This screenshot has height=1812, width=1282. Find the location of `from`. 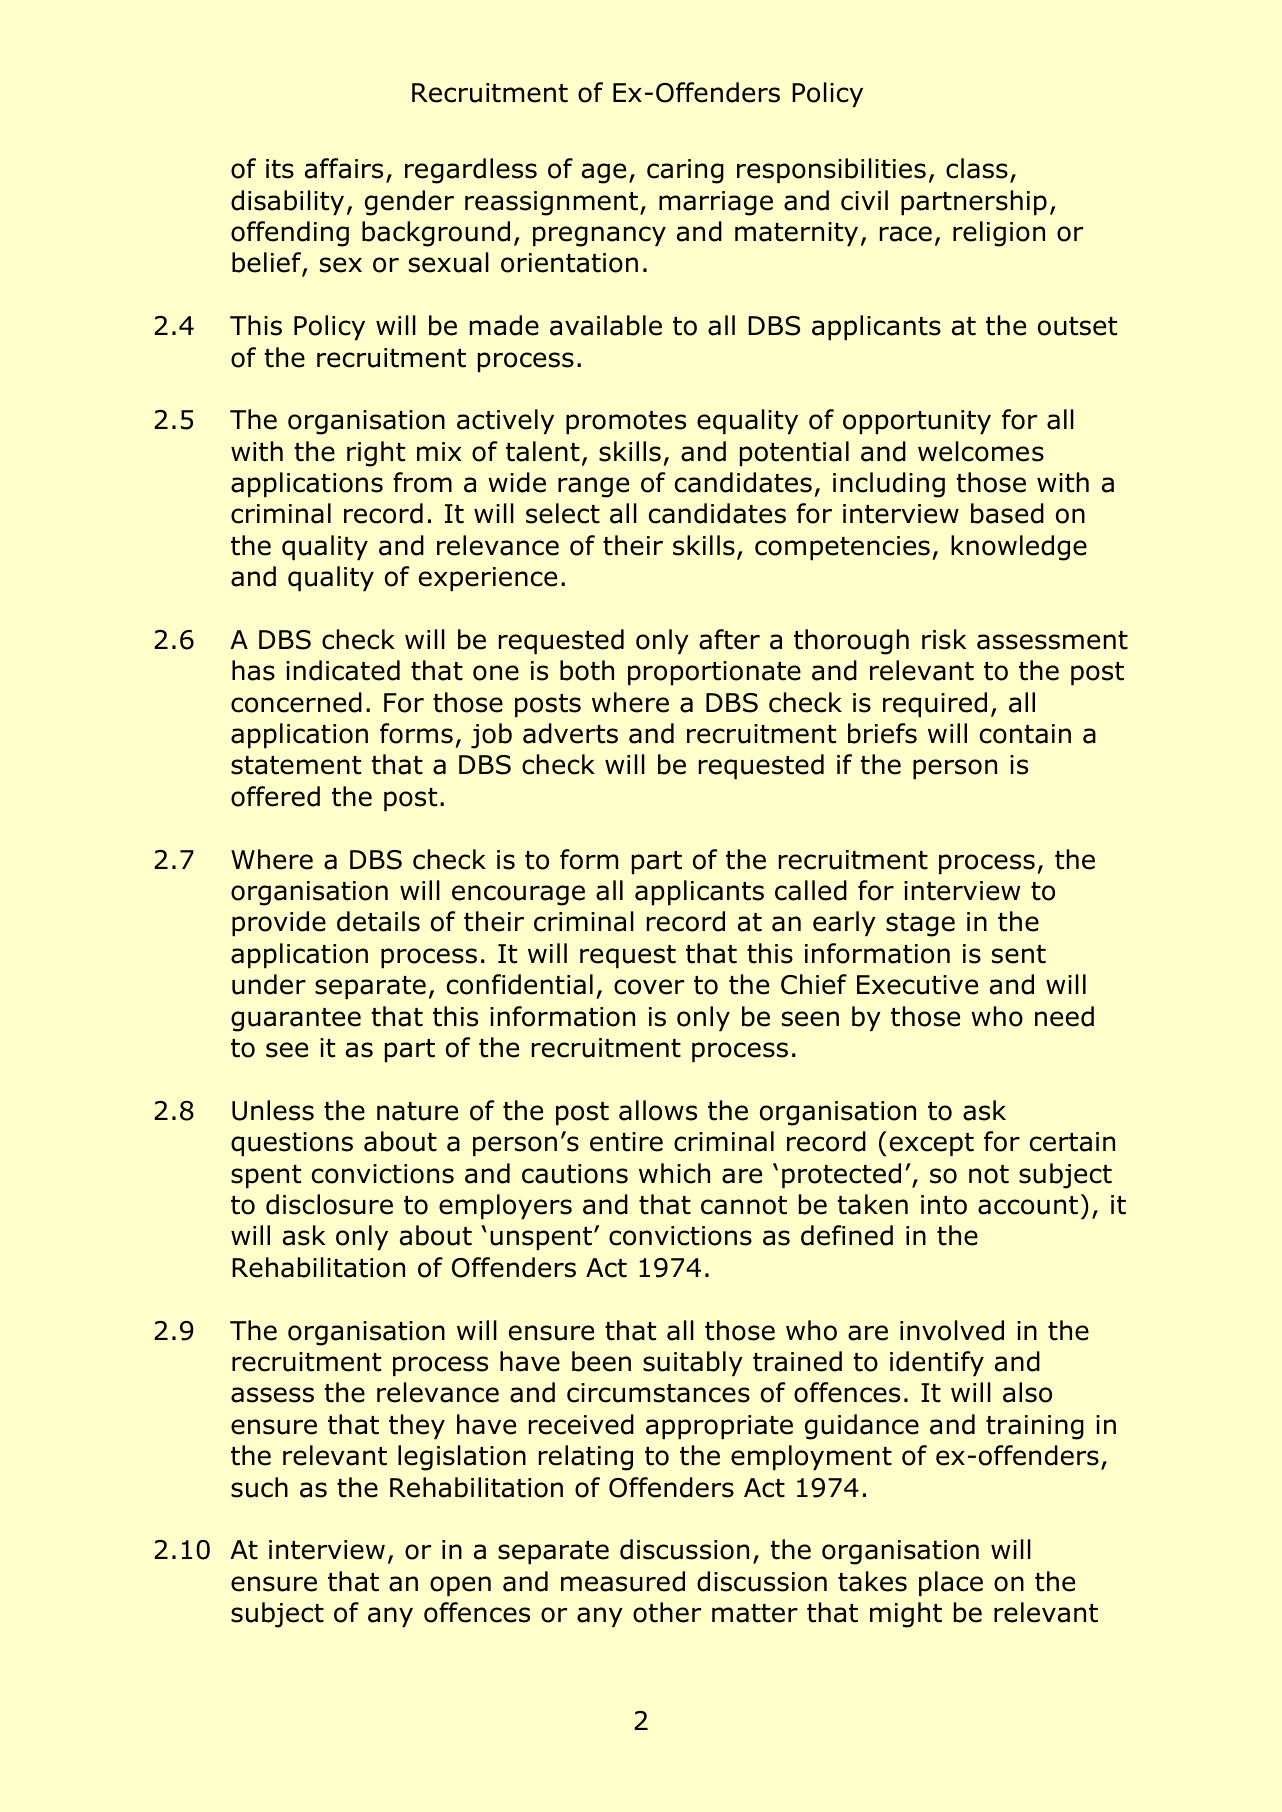

from is located at coordinates (422, 482).
